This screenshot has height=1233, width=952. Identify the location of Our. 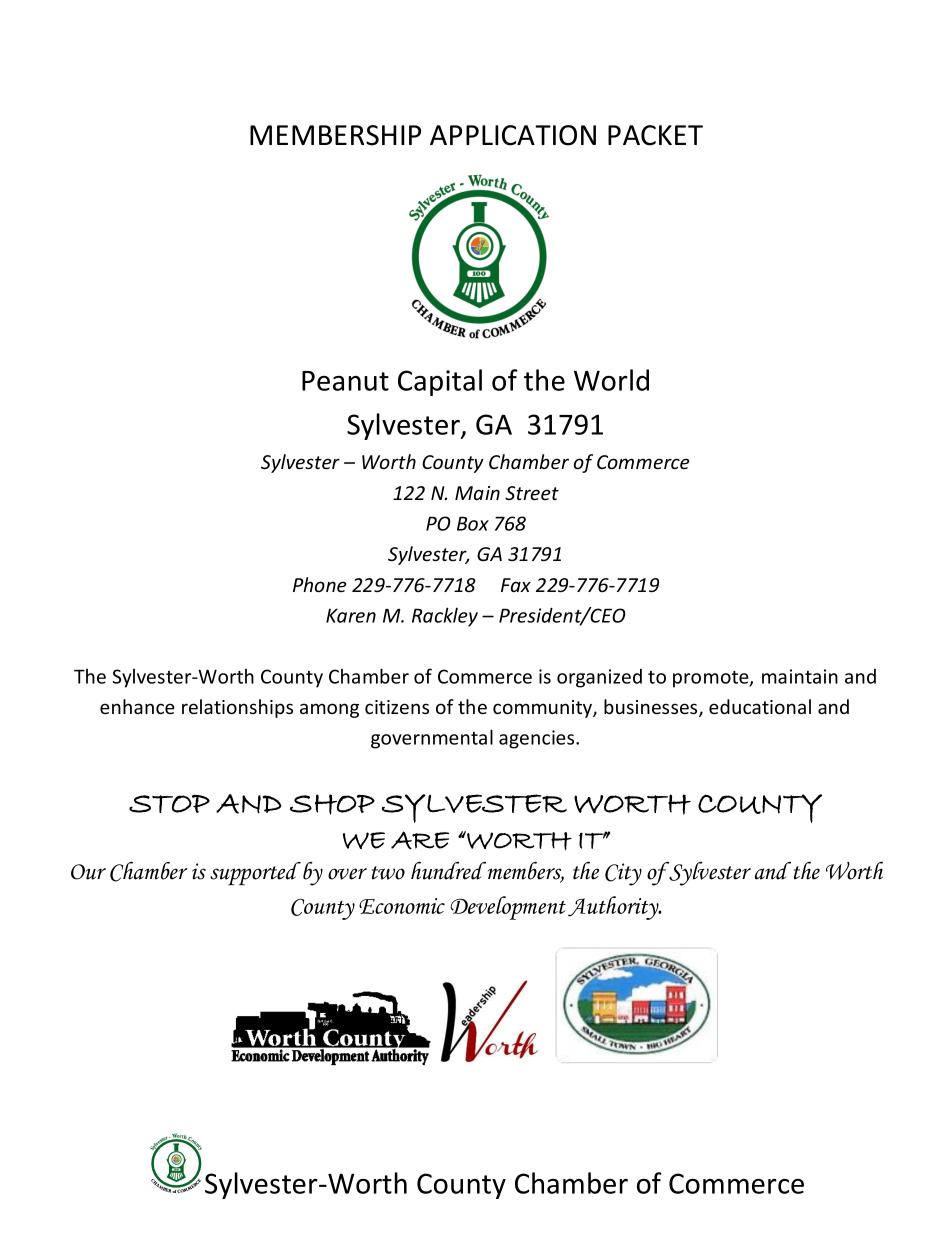
(88, 872).
